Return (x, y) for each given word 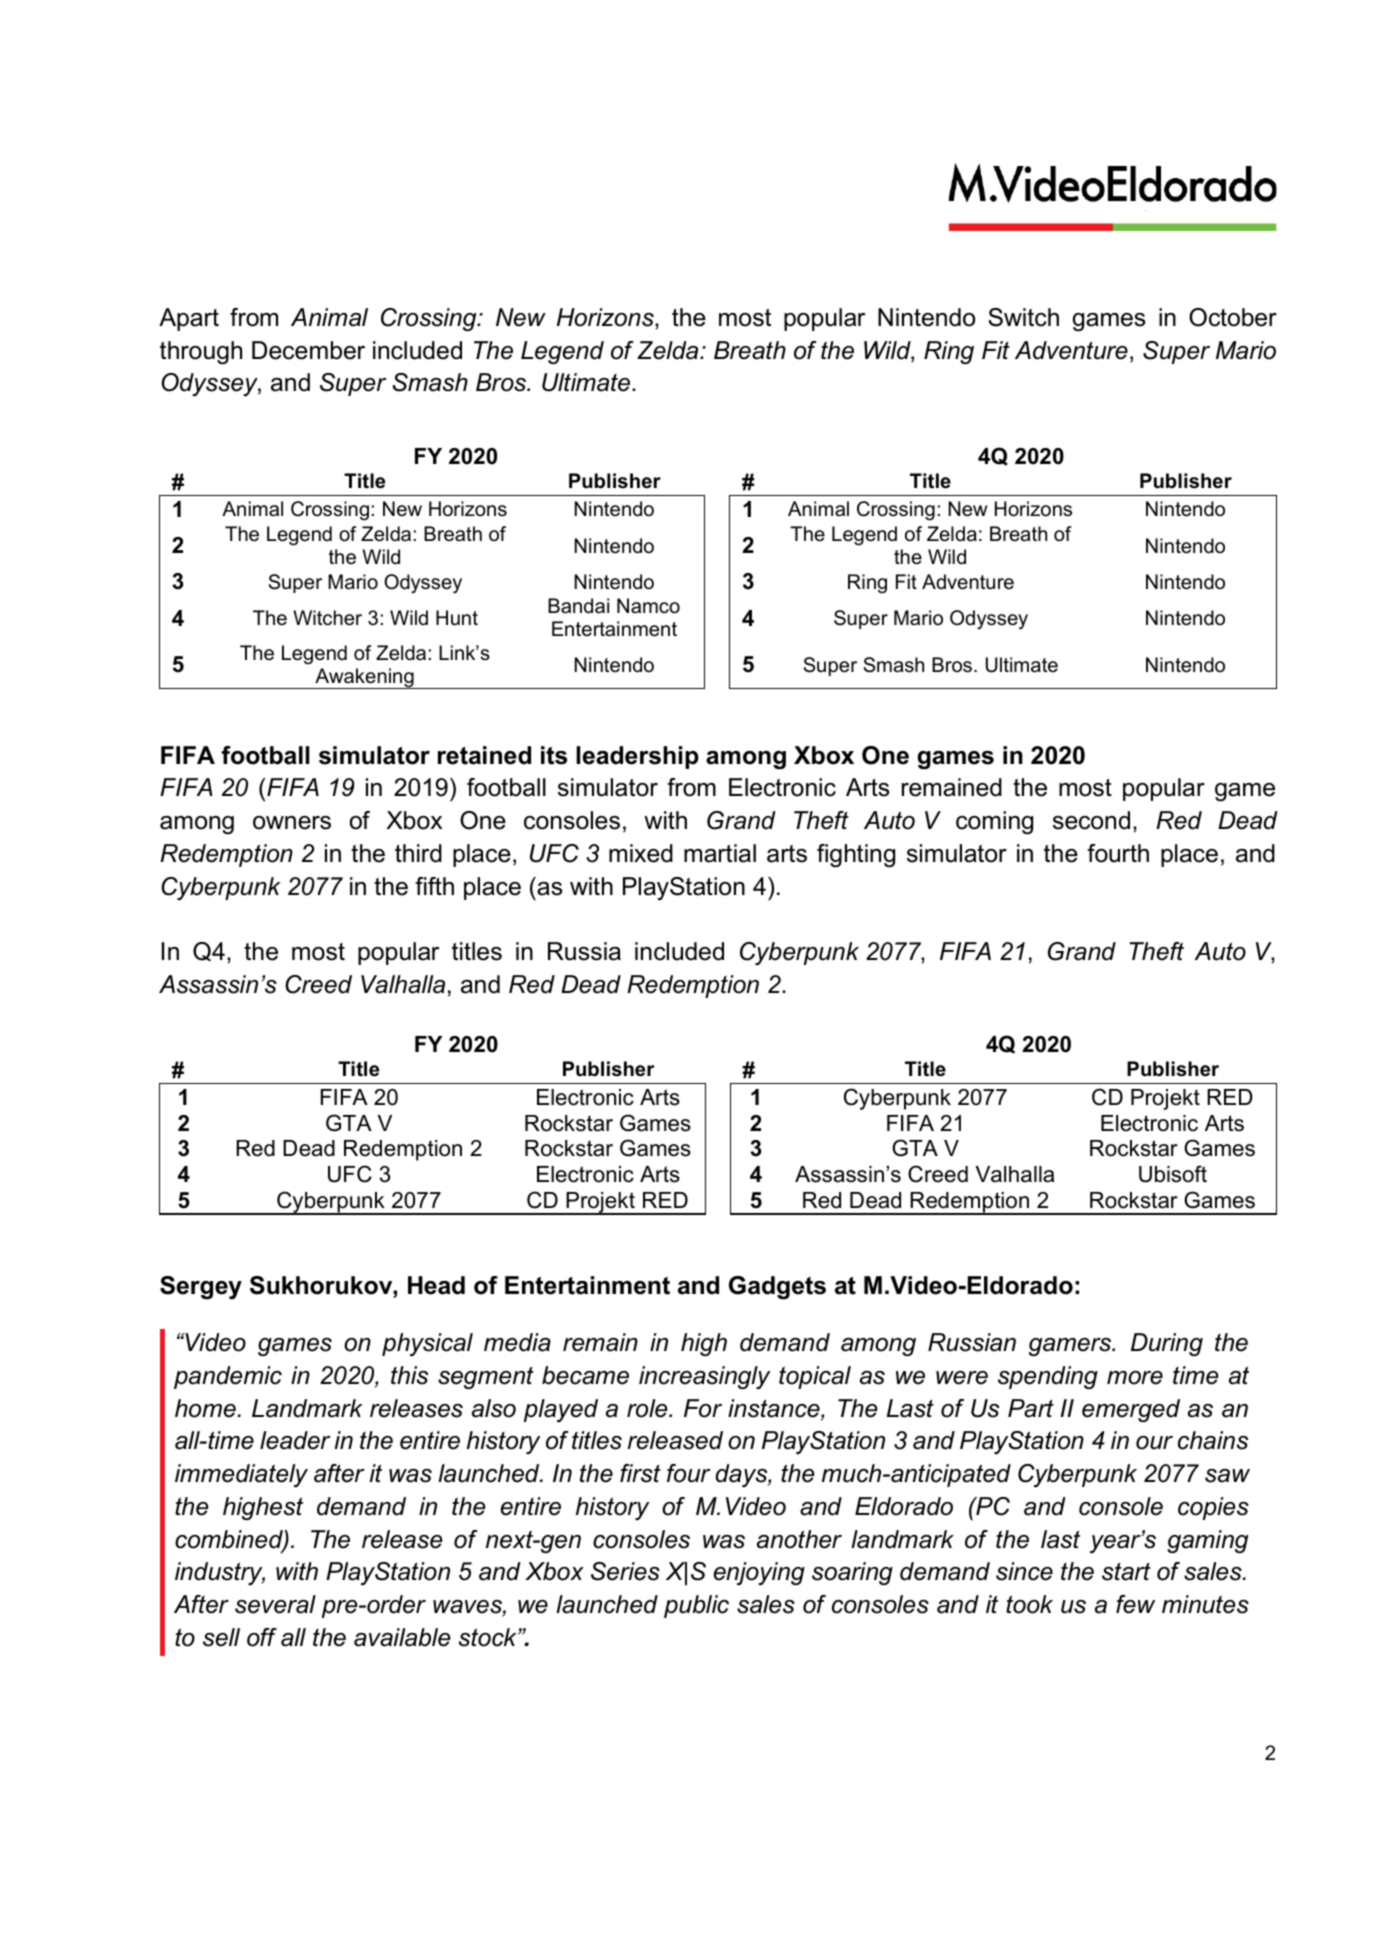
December (308, 350)
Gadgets (777, 1288)
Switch (1023, 317)
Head (436, 1285)
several (275, 1604)
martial (720, 853)
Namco (648, 606)
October (1233, 317)
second (1091, 820)
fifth (434, 886)
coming (994, 823)
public (696, 1606)
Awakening (364, 678)
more (1135, 1378)
